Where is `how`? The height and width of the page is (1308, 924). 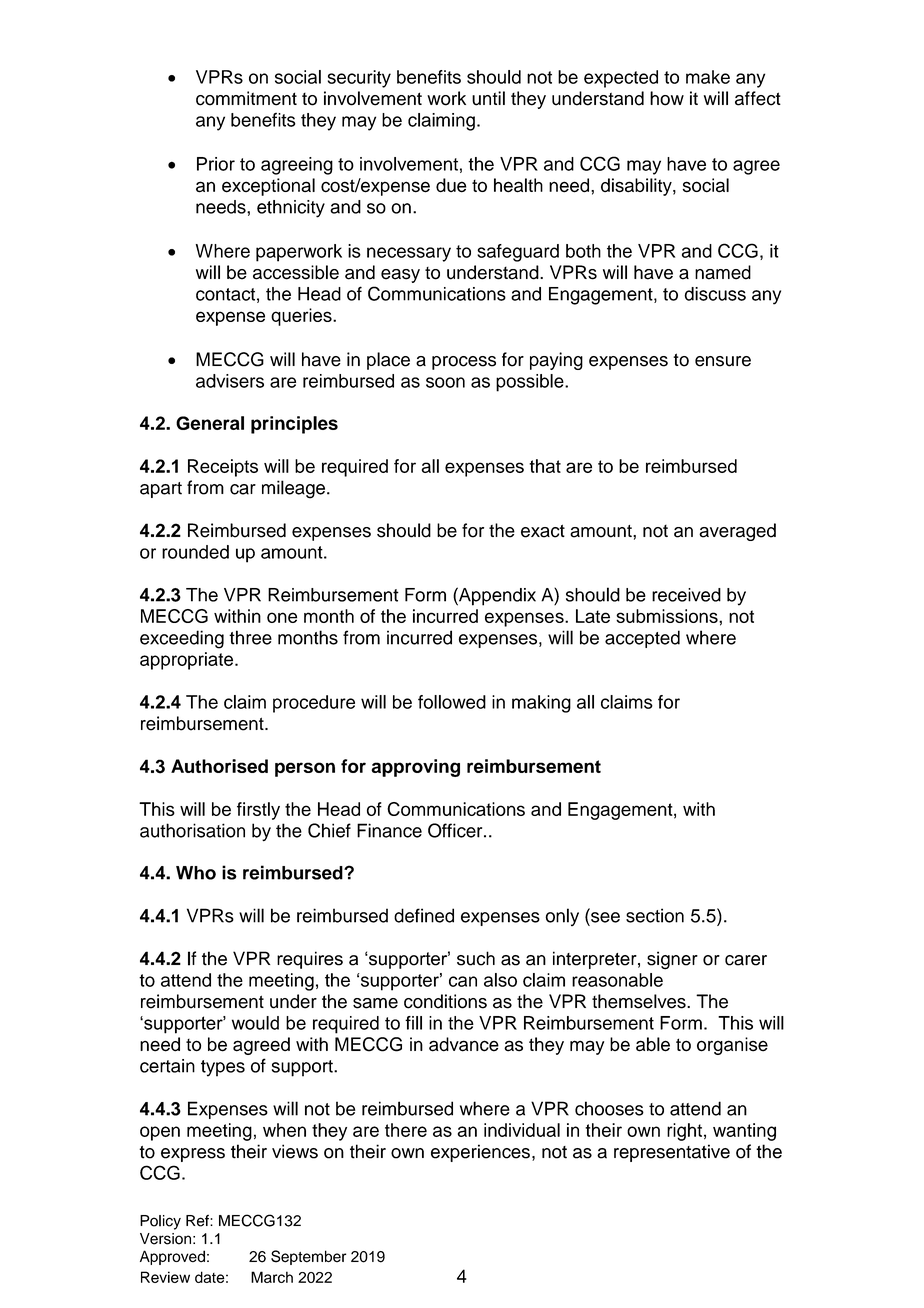 how is located at coordinates (667, 98).
